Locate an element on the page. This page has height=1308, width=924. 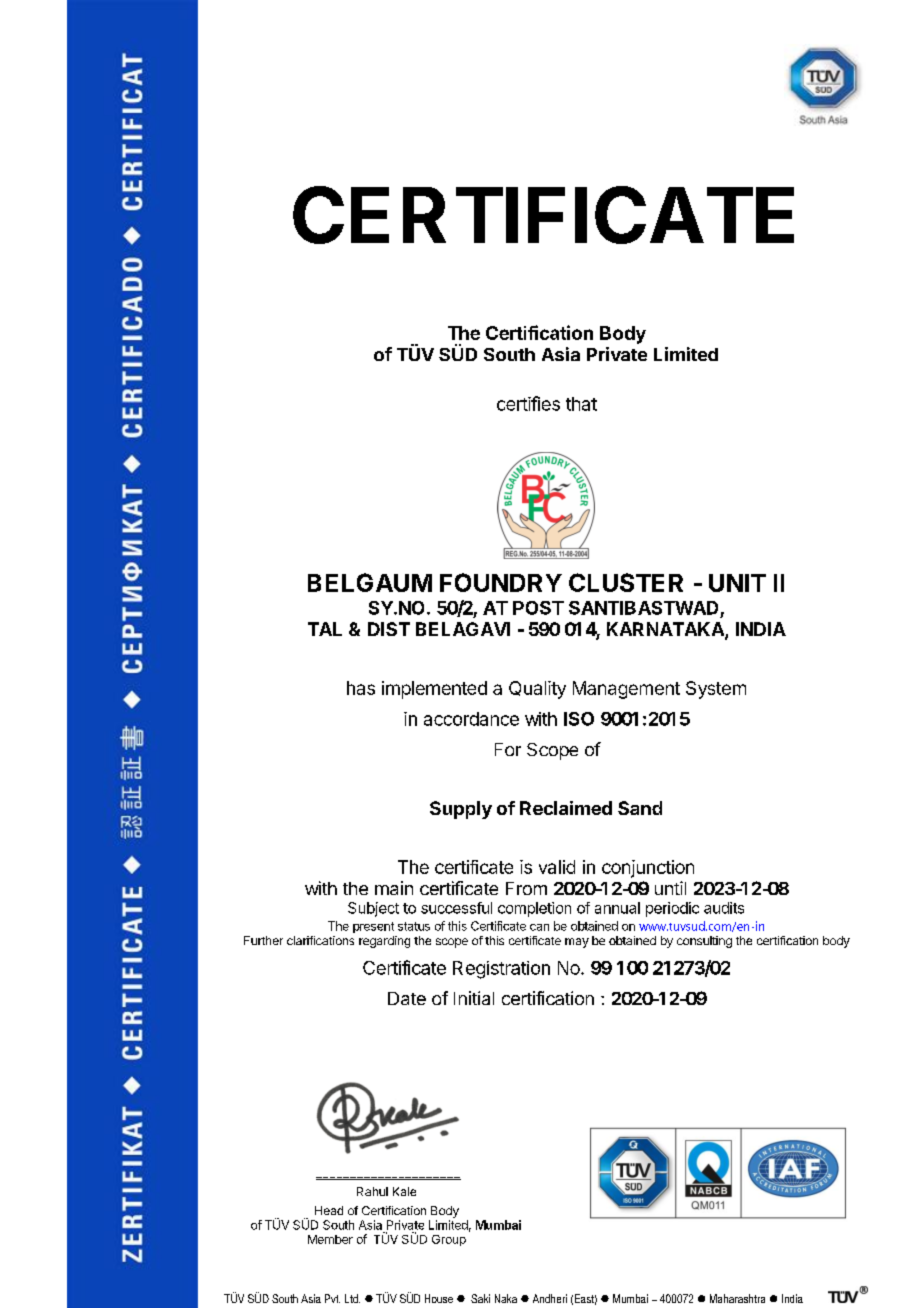
that is located at coordinates (581, 404).
